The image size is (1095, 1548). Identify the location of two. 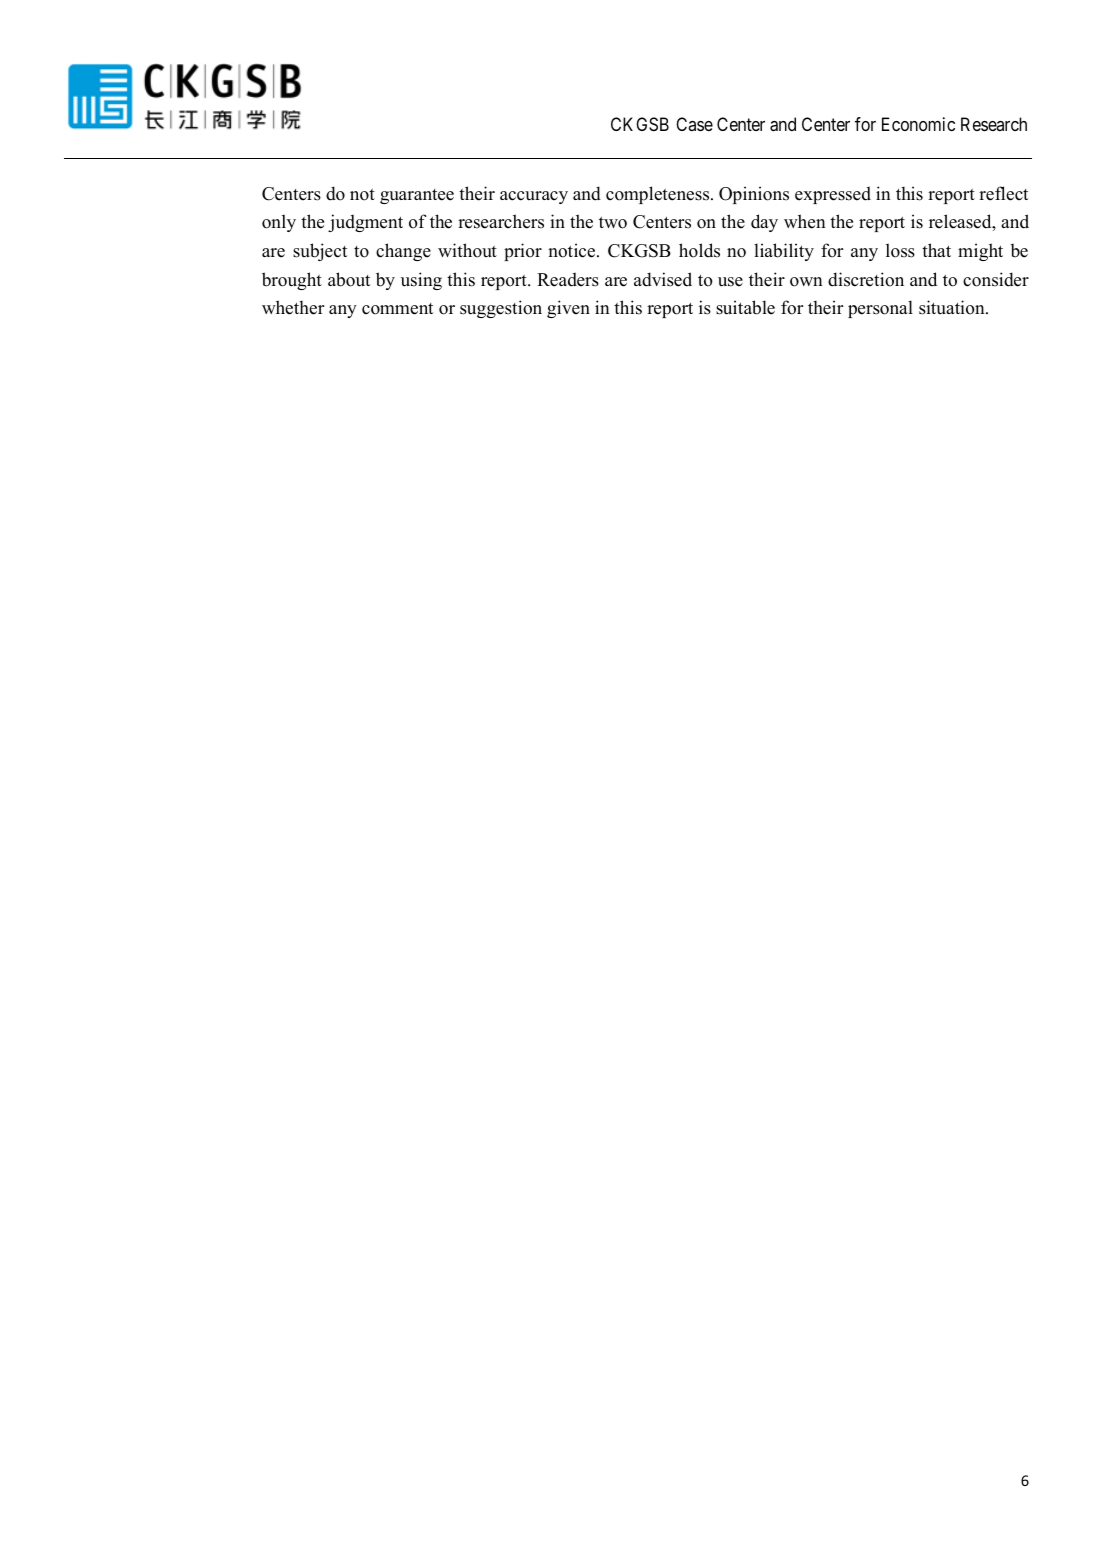
(613, 223).
